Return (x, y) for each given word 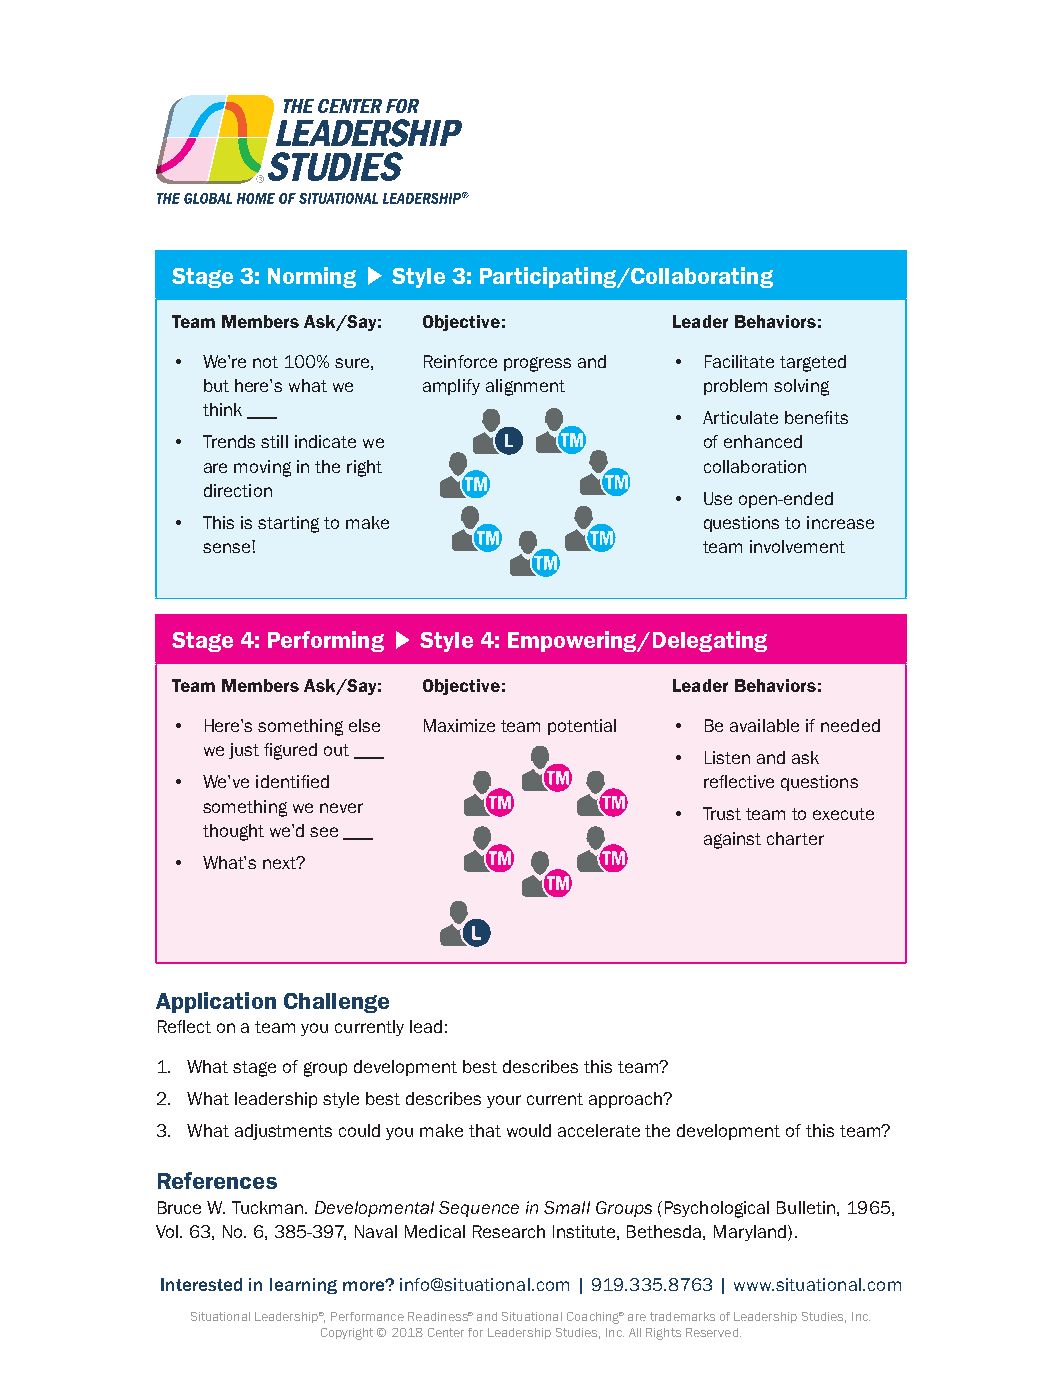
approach (627, 1100)
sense (226, 548)
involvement (797, 546)
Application (216, 1002)
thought (233, 832)
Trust (722, 813)
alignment (525, 387)
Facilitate (739, 361)
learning (303, 1286)
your (504, 1101)
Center (446, 1332)
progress (537, 364)
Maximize (459, 725)
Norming (312, 277)
